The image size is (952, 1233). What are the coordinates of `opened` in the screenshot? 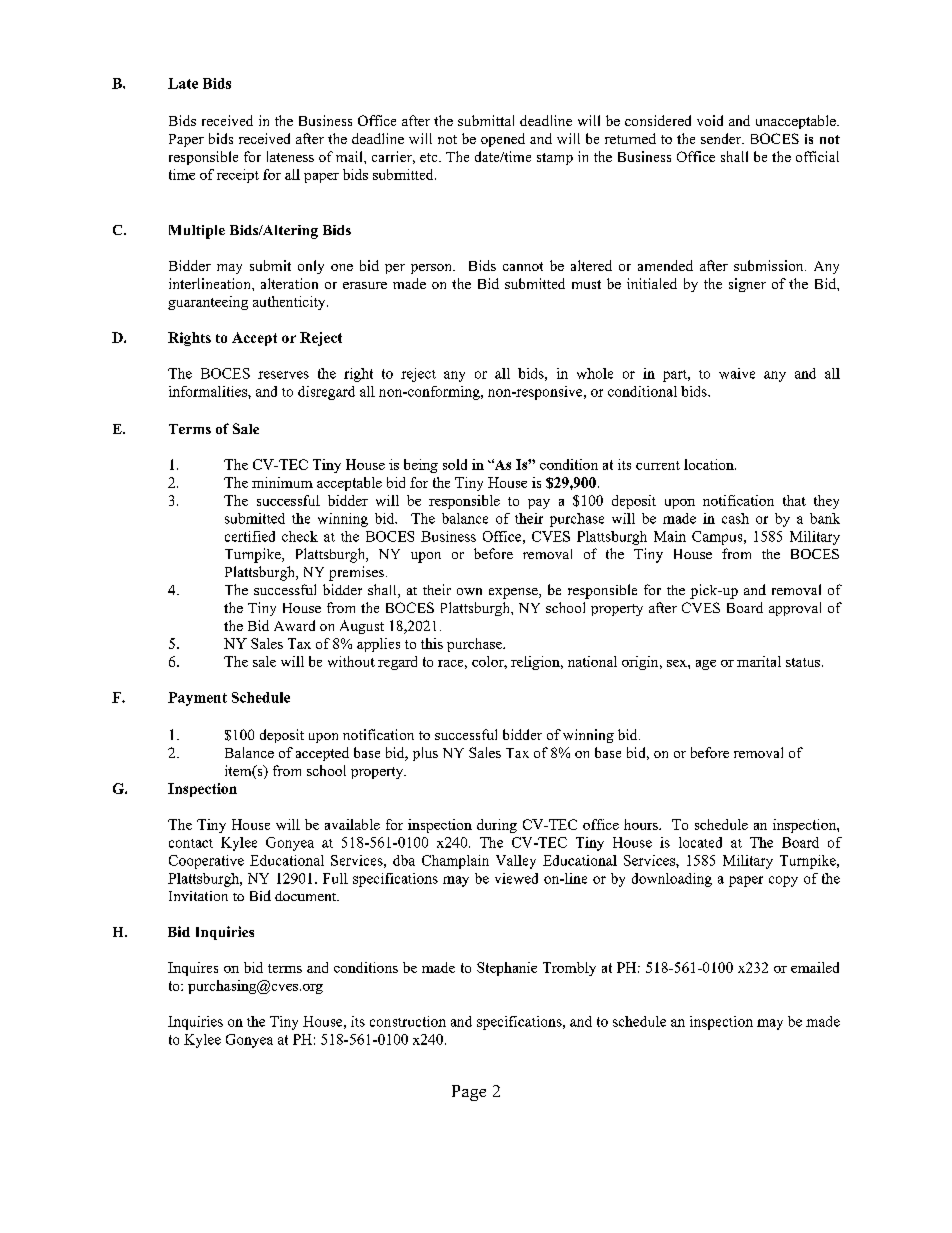 It's located at (503, 140).
